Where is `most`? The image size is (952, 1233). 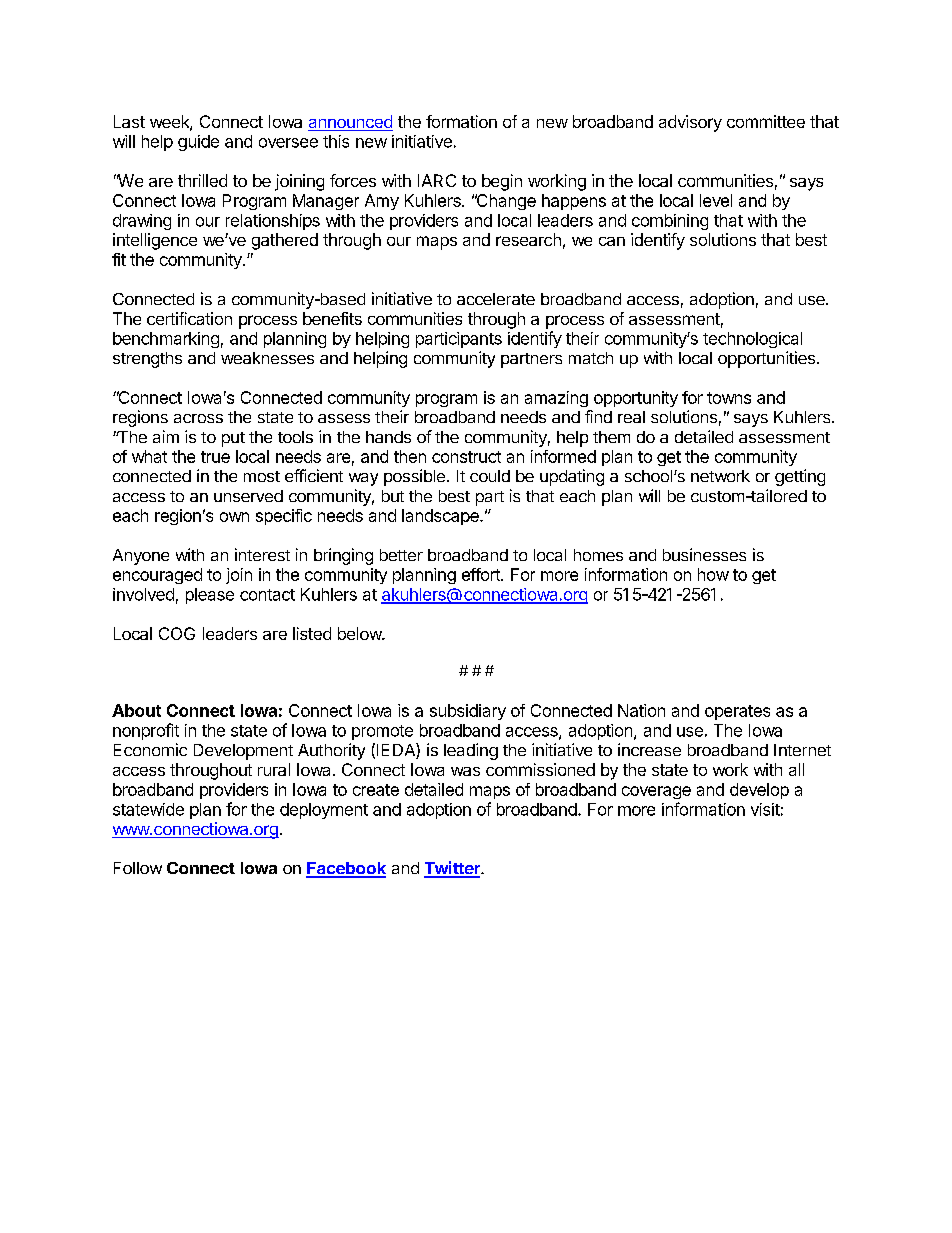
most is located at coordinates (262, 476).
